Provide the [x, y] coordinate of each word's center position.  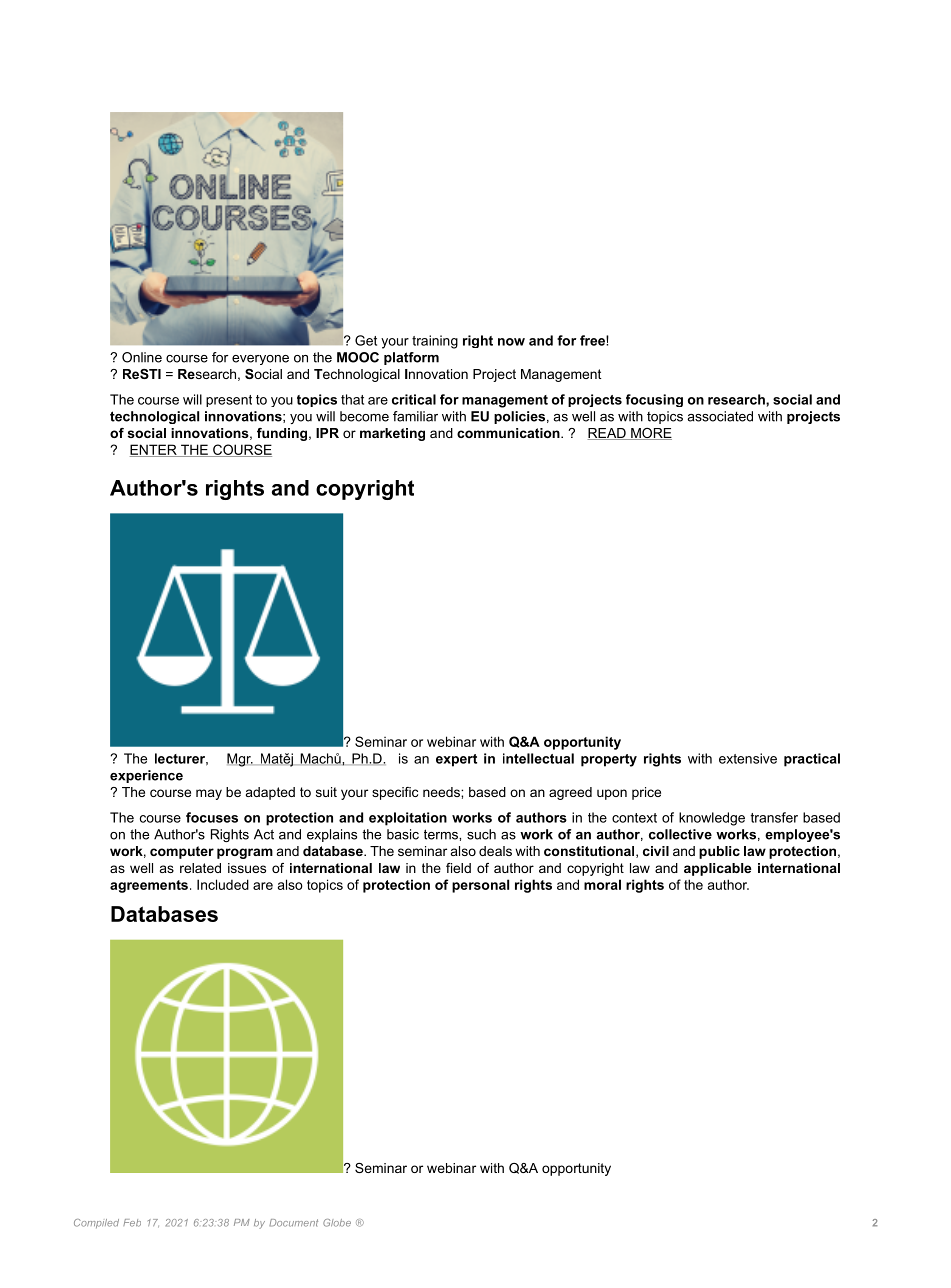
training [435, 342]
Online [142, 357]
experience [146, 776]
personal [480, 886]
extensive [748, 758]
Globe [337, 1223]
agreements [149, 886]
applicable [717, 869]
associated [720, 416]
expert [456, 760]
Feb [132, 1223]
